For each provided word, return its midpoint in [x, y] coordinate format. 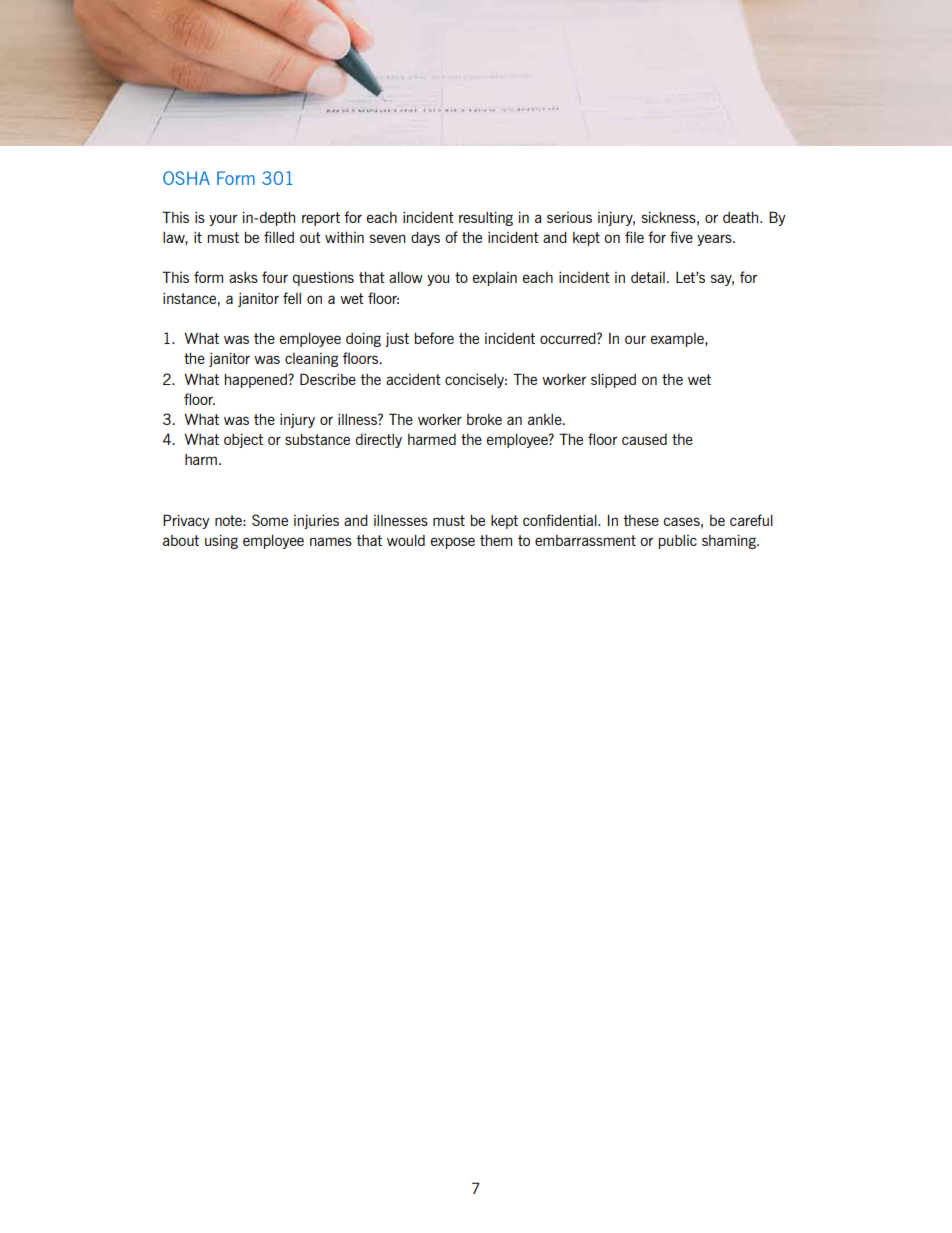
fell [292, 298]
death [742, 217]
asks [243, 277]
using [221, 541]
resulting [486, 218]
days [425, 239]
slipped [613, 380]
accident [413, 379]
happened [257, 381]
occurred [569, 338]
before [434, 338]
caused [644, 439]
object [243, 440]
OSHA [186, 178]
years [715, 240]
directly [379, 441]
